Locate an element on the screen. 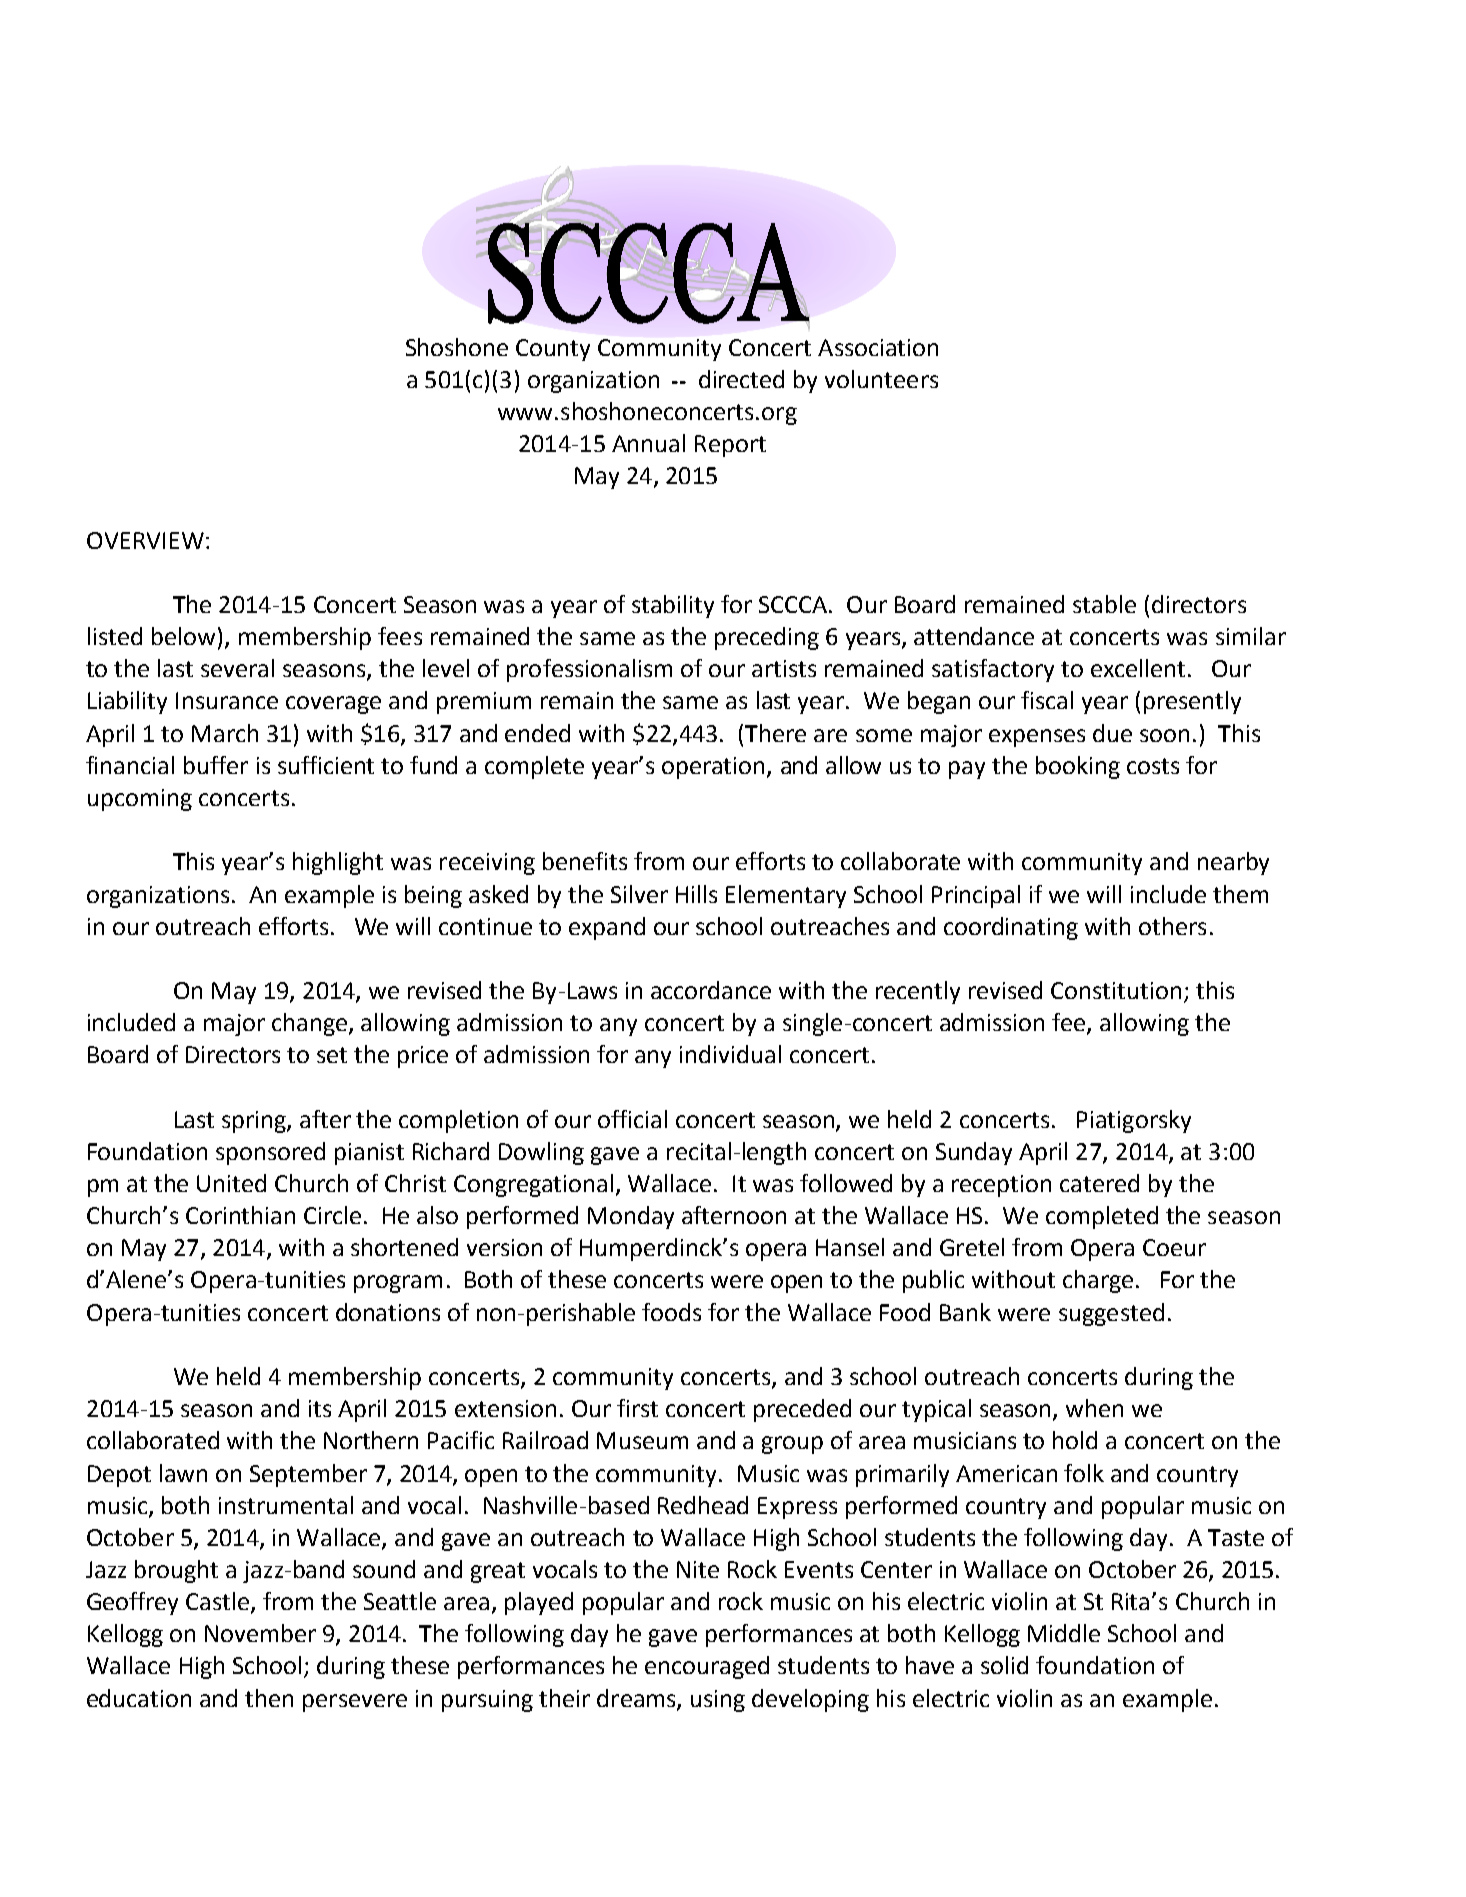 Image resolution: width=1466 pixels, height=1897 pixels. being is located at coordinates (433, 896).
